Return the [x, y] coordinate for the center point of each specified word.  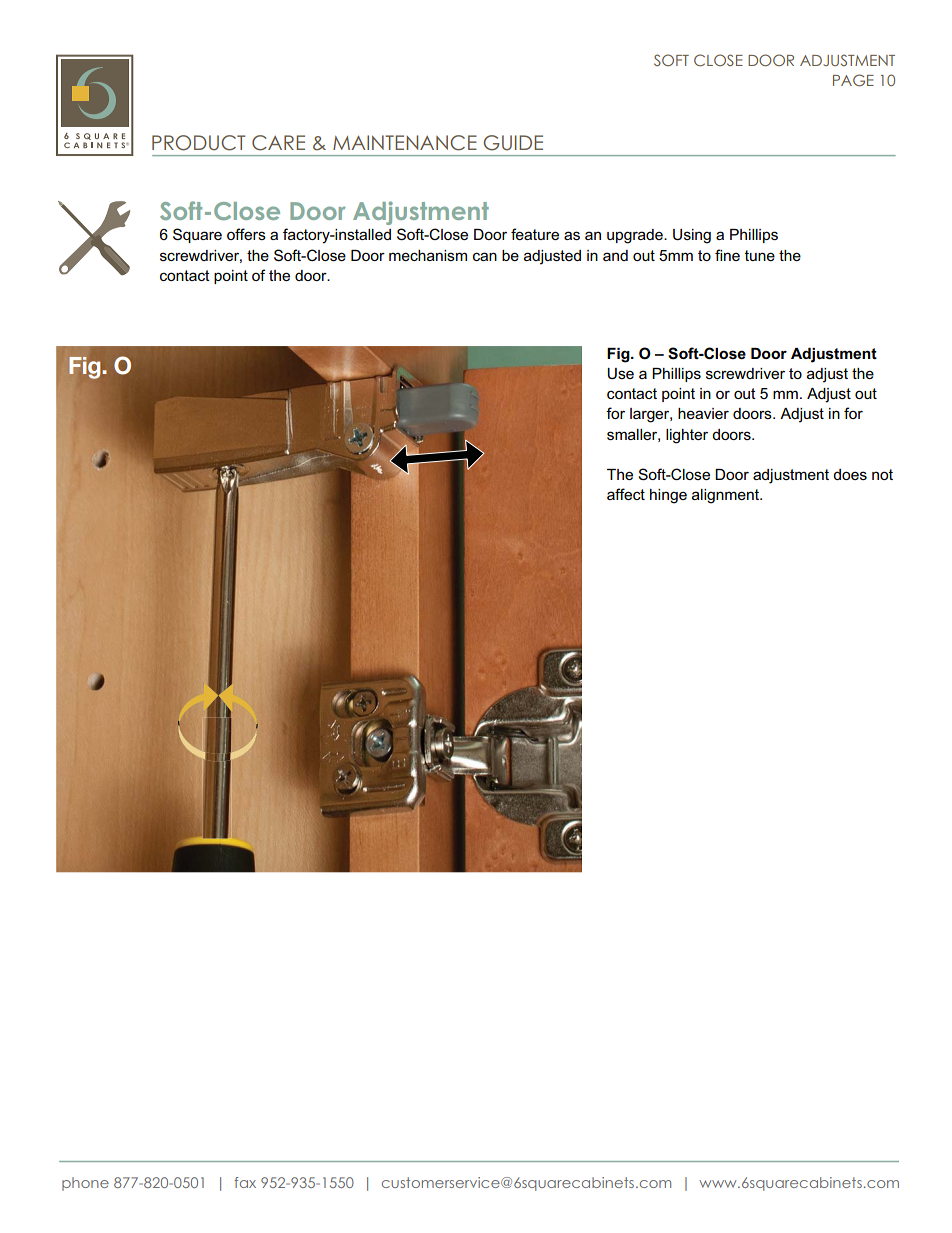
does [850, 474]
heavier [703, 413]
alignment [726, 496]
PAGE [853, 80]
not [882, 474]
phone [85, 1184]
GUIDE [513, 143]
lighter [687, 436]
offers [246, 234]
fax [245, 1182]
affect [626, 494]
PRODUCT [198, 143]
